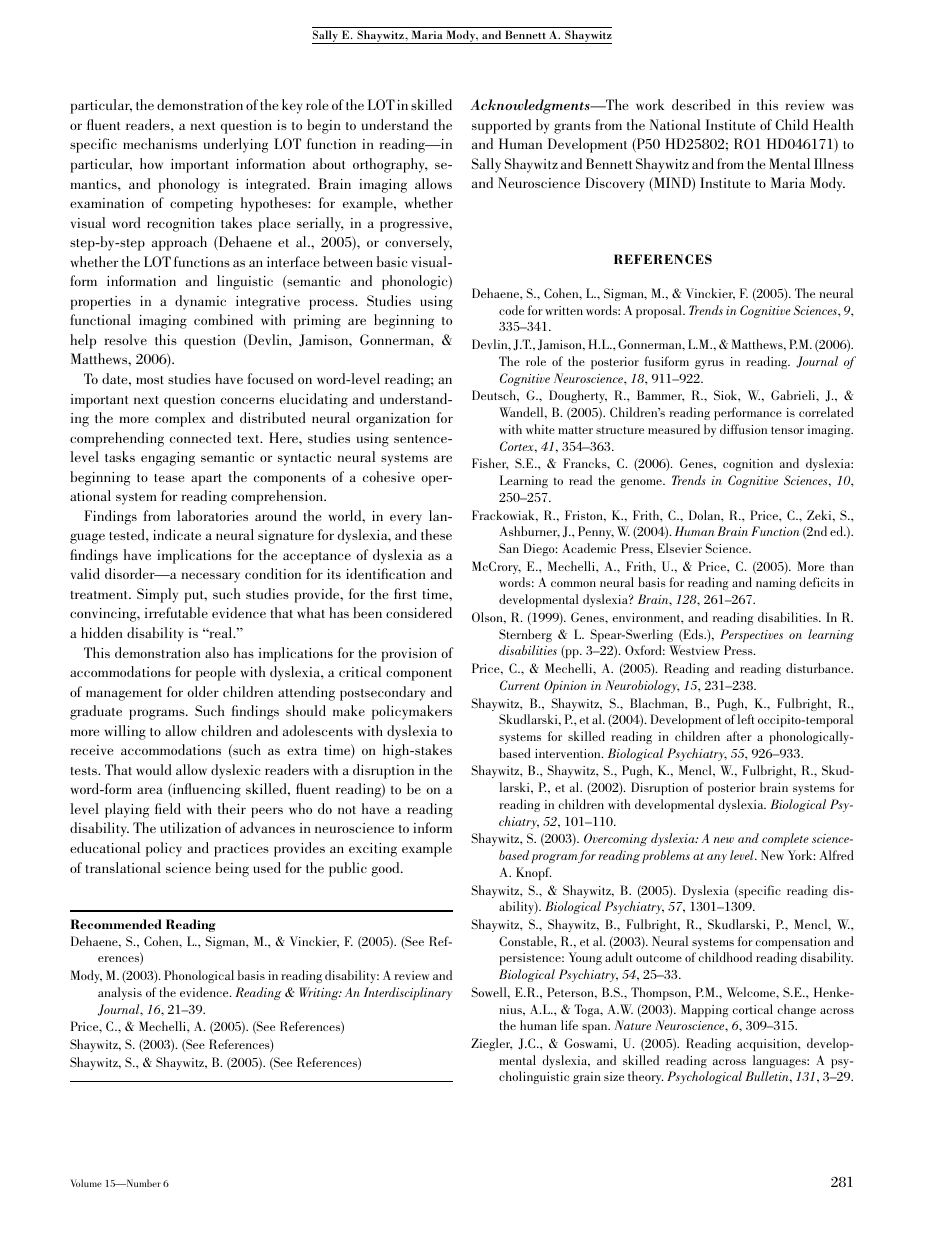 This screenshot has height=1233, width=952. What do you see at coordinates (501, 126) in the screenshot?
I see `supported` at bounding box center [501, 126].
